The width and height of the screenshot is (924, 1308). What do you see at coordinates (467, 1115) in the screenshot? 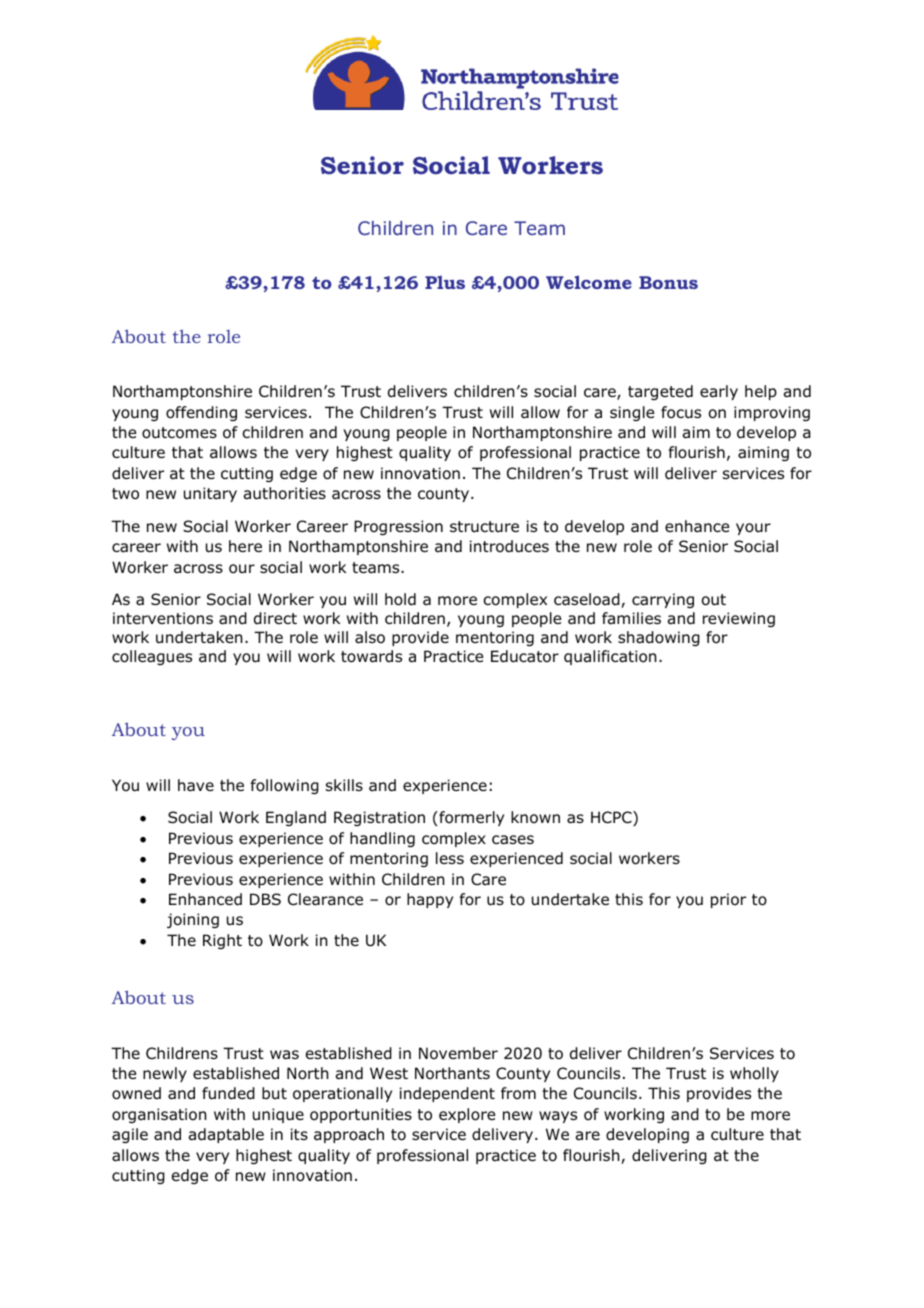
I see `explore` at bounding box center [467, 1115].
